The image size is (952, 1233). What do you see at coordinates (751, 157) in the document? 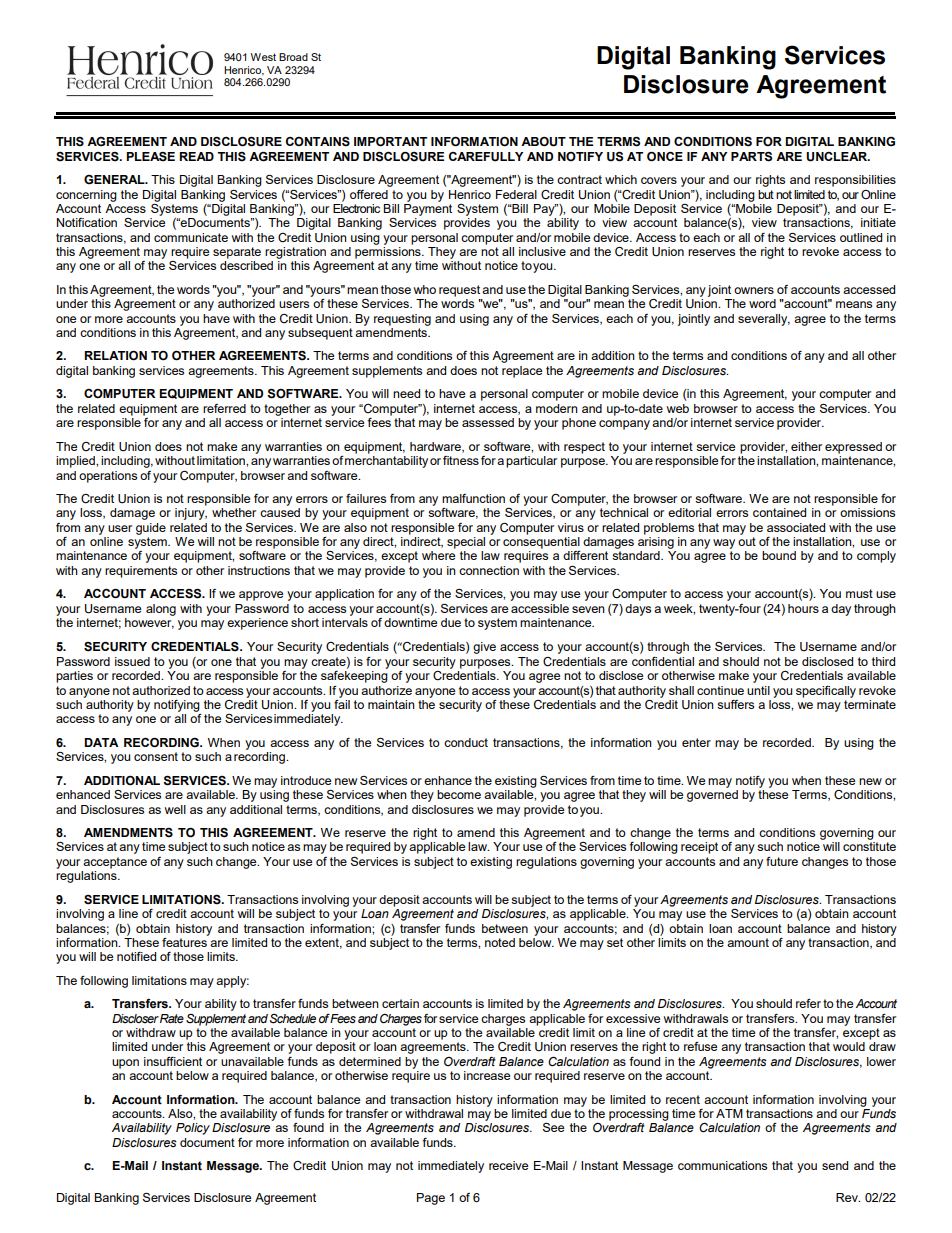
I see `PARTS` at bounding box center [751, 157].
